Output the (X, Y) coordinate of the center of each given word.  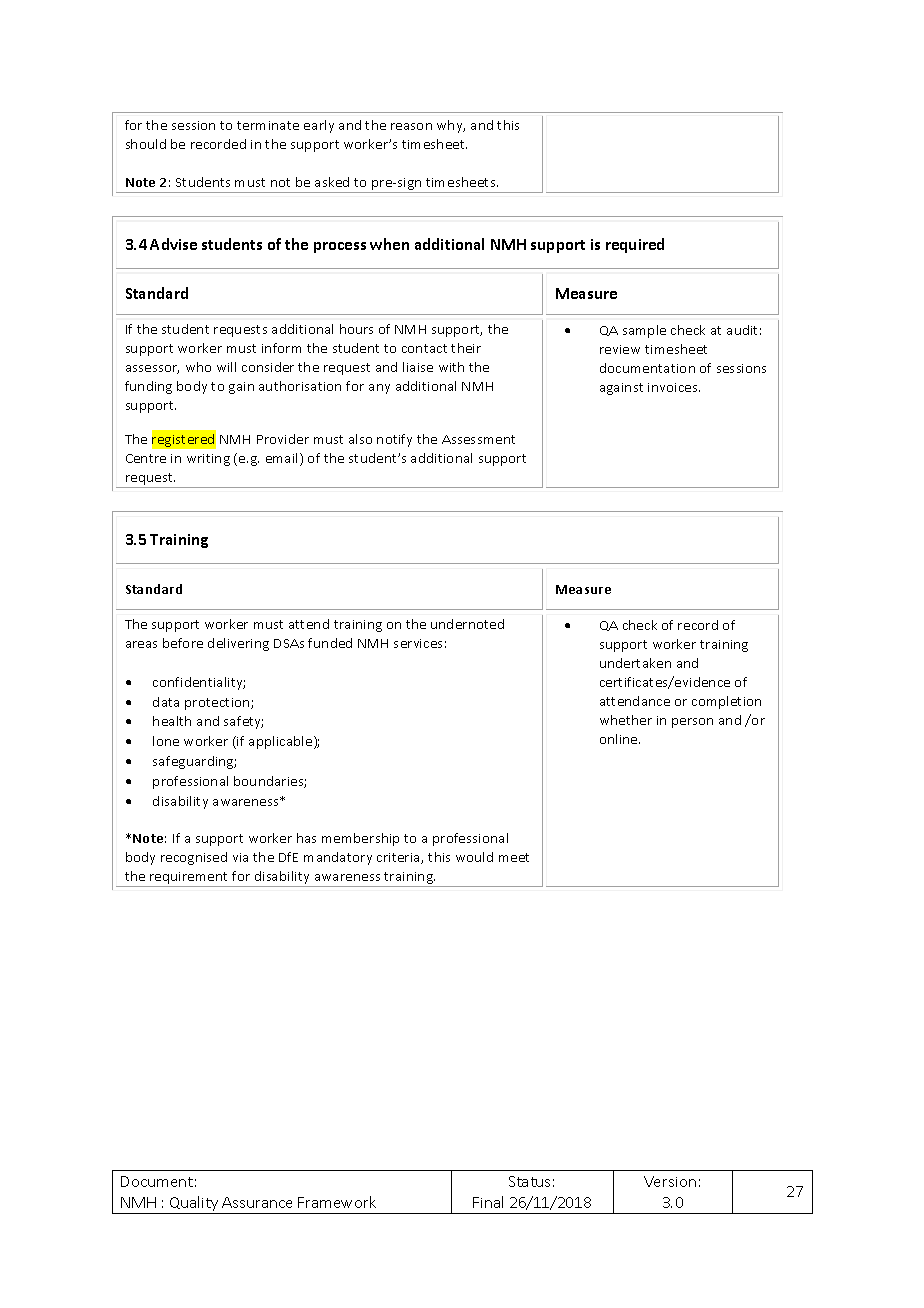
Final (488, 1202)
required (635, 245)
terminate (268, 125)
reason (411, 126)
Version (670, 1181)
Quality (194, 1205)
